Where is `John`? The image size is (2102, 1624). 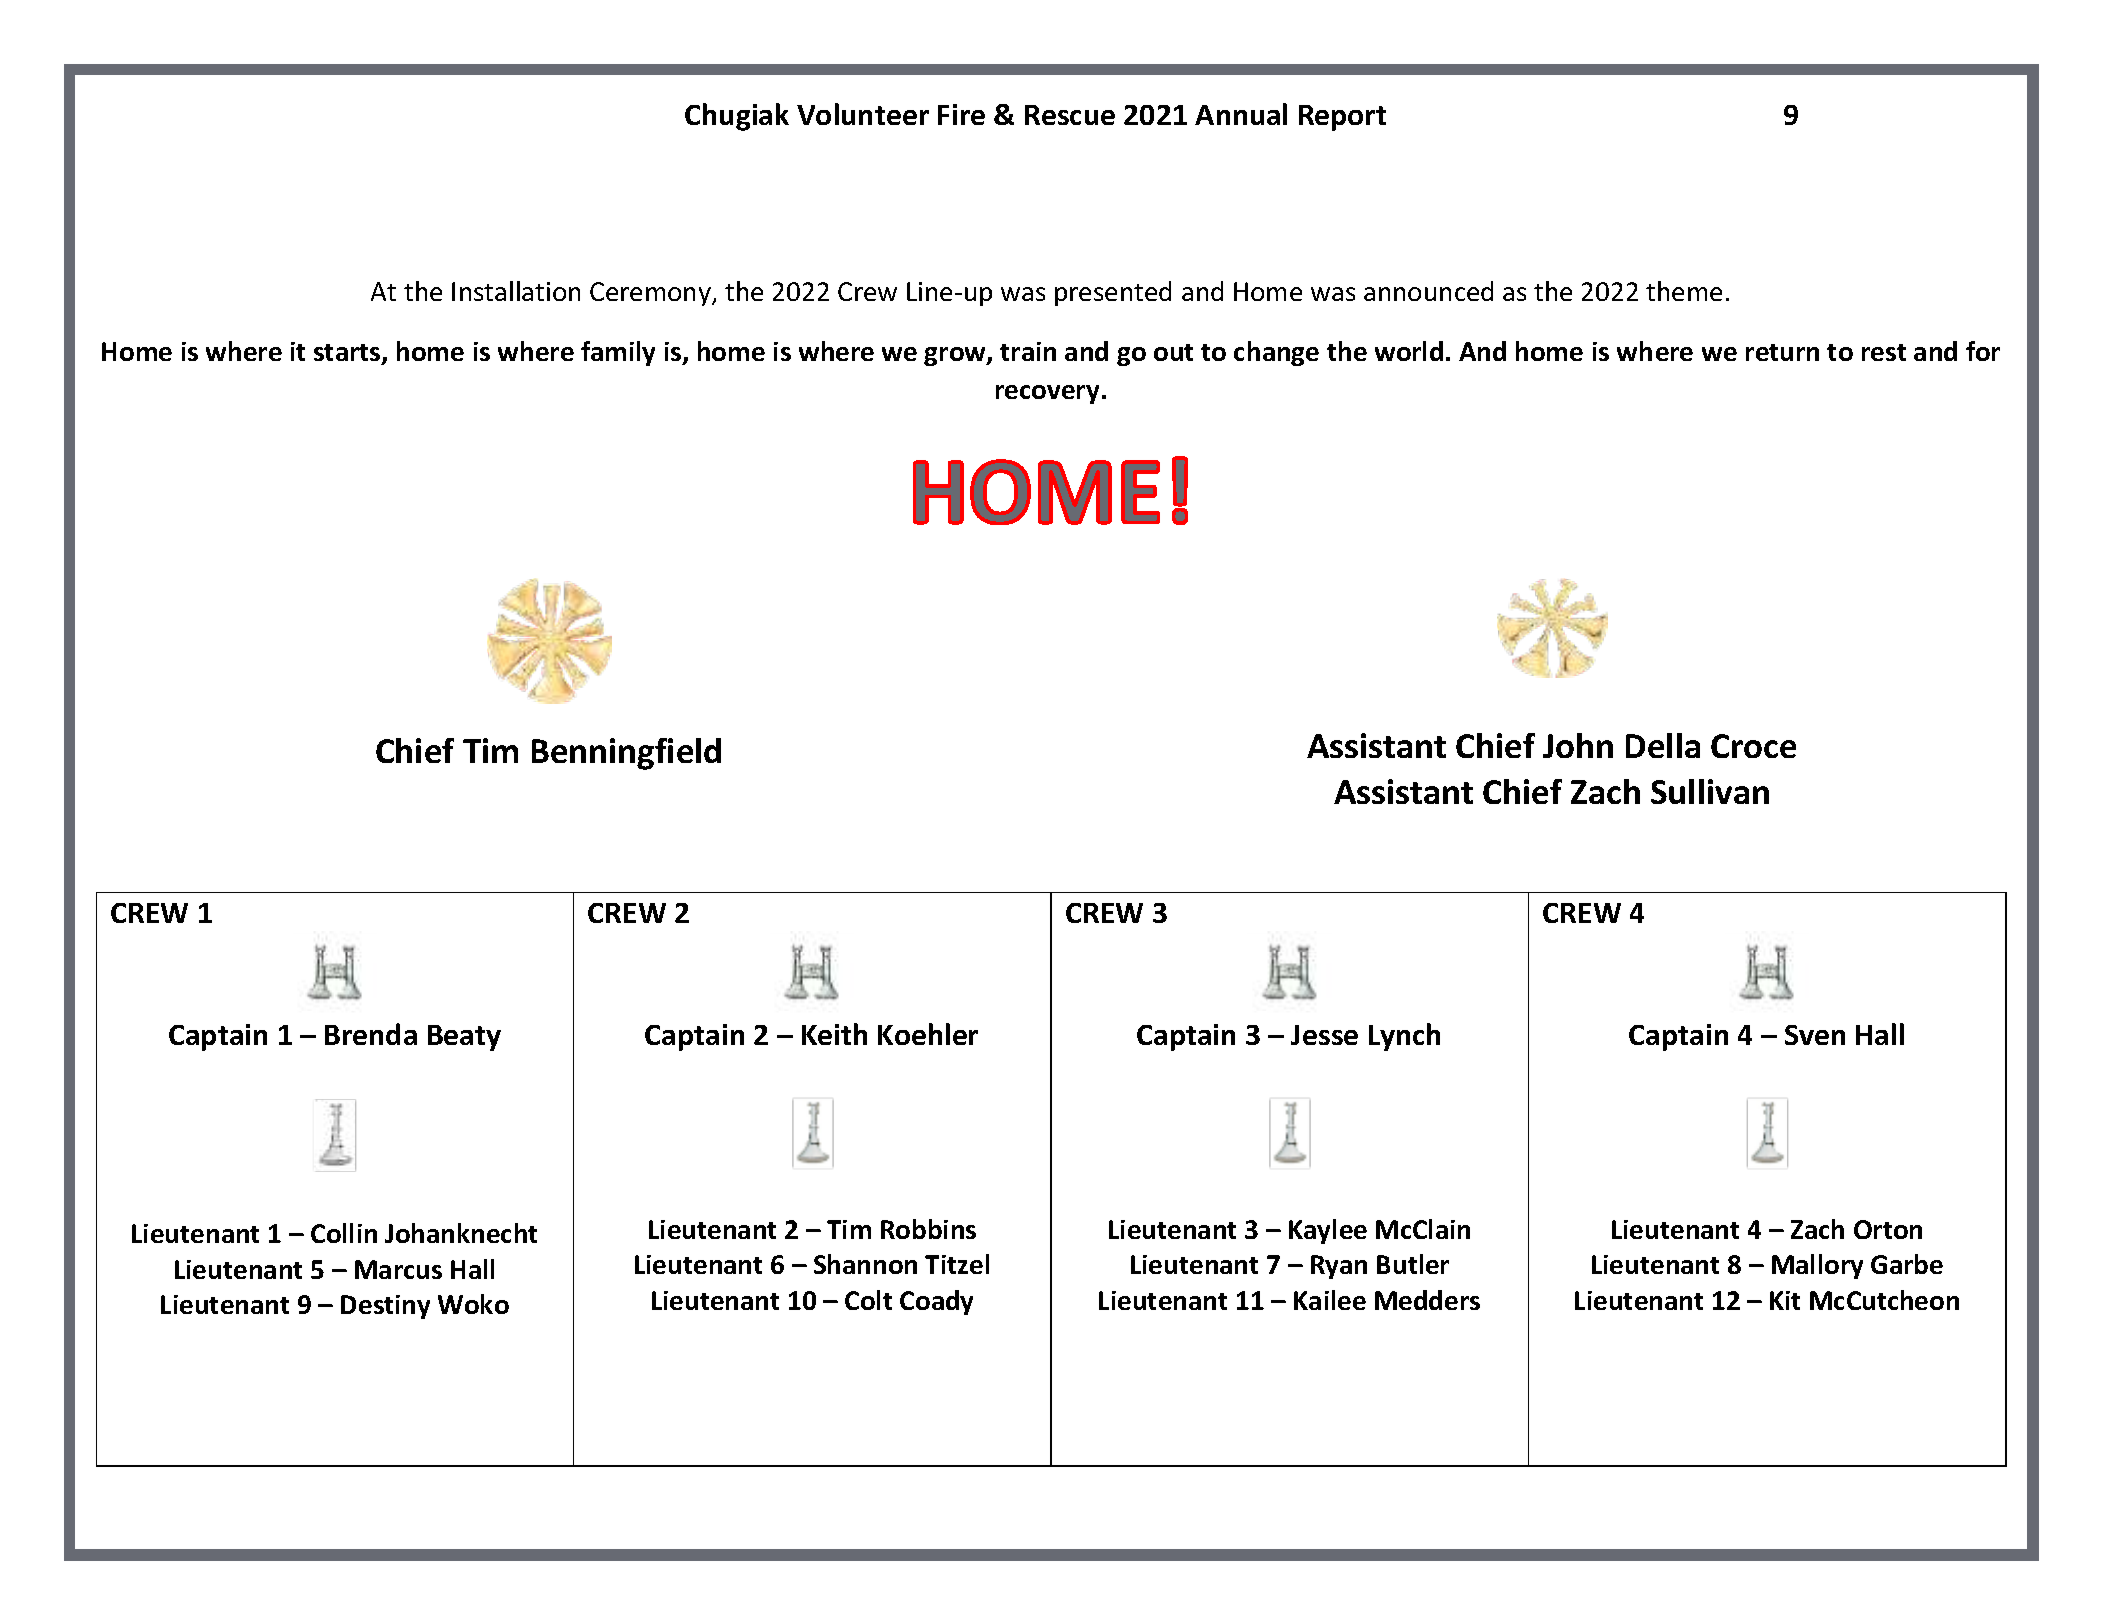
John is located at coordinates (1578, 745).
